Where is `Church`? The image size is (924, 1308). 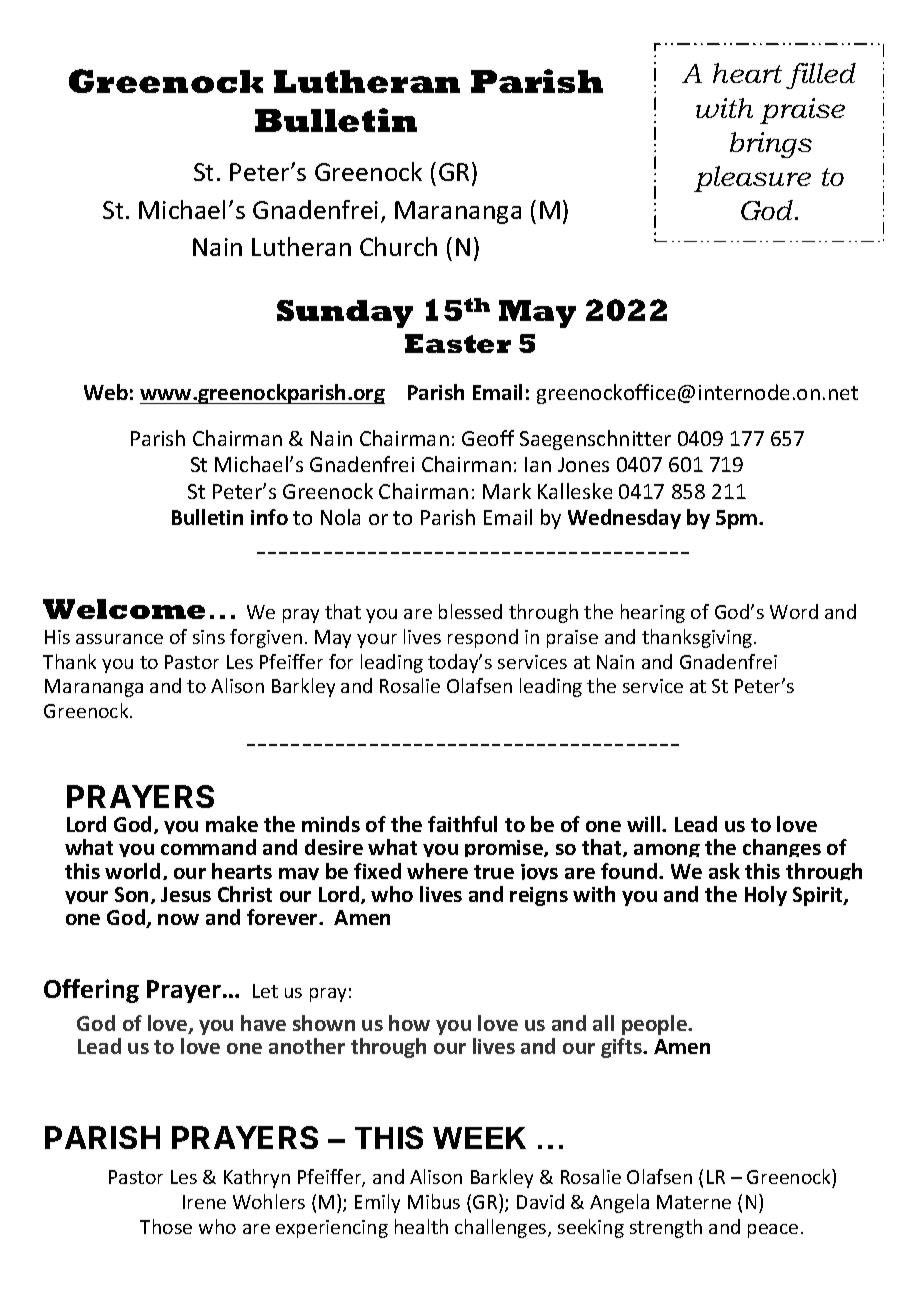
Church is located at coordinates (398, 246).
